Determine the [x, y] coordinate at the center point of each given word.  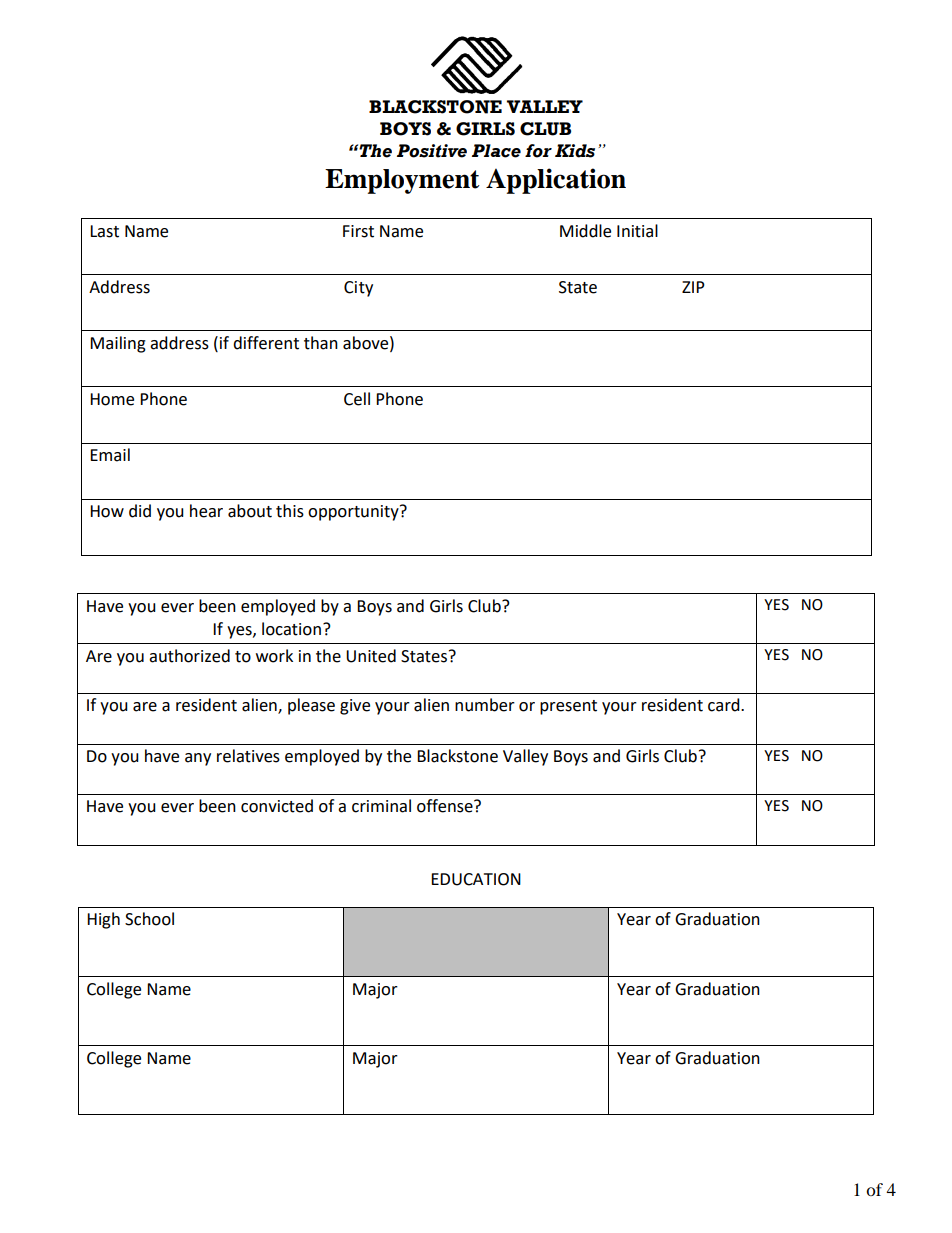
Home [112, 399]
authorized [189, 656]
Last [104, 231]
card [725, 705]
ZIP [693, 287]
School [149, 919]
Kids [575, 151]
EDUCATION [476, 879]
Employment [402, 181]
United [371, 656]
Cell [357, 399]
